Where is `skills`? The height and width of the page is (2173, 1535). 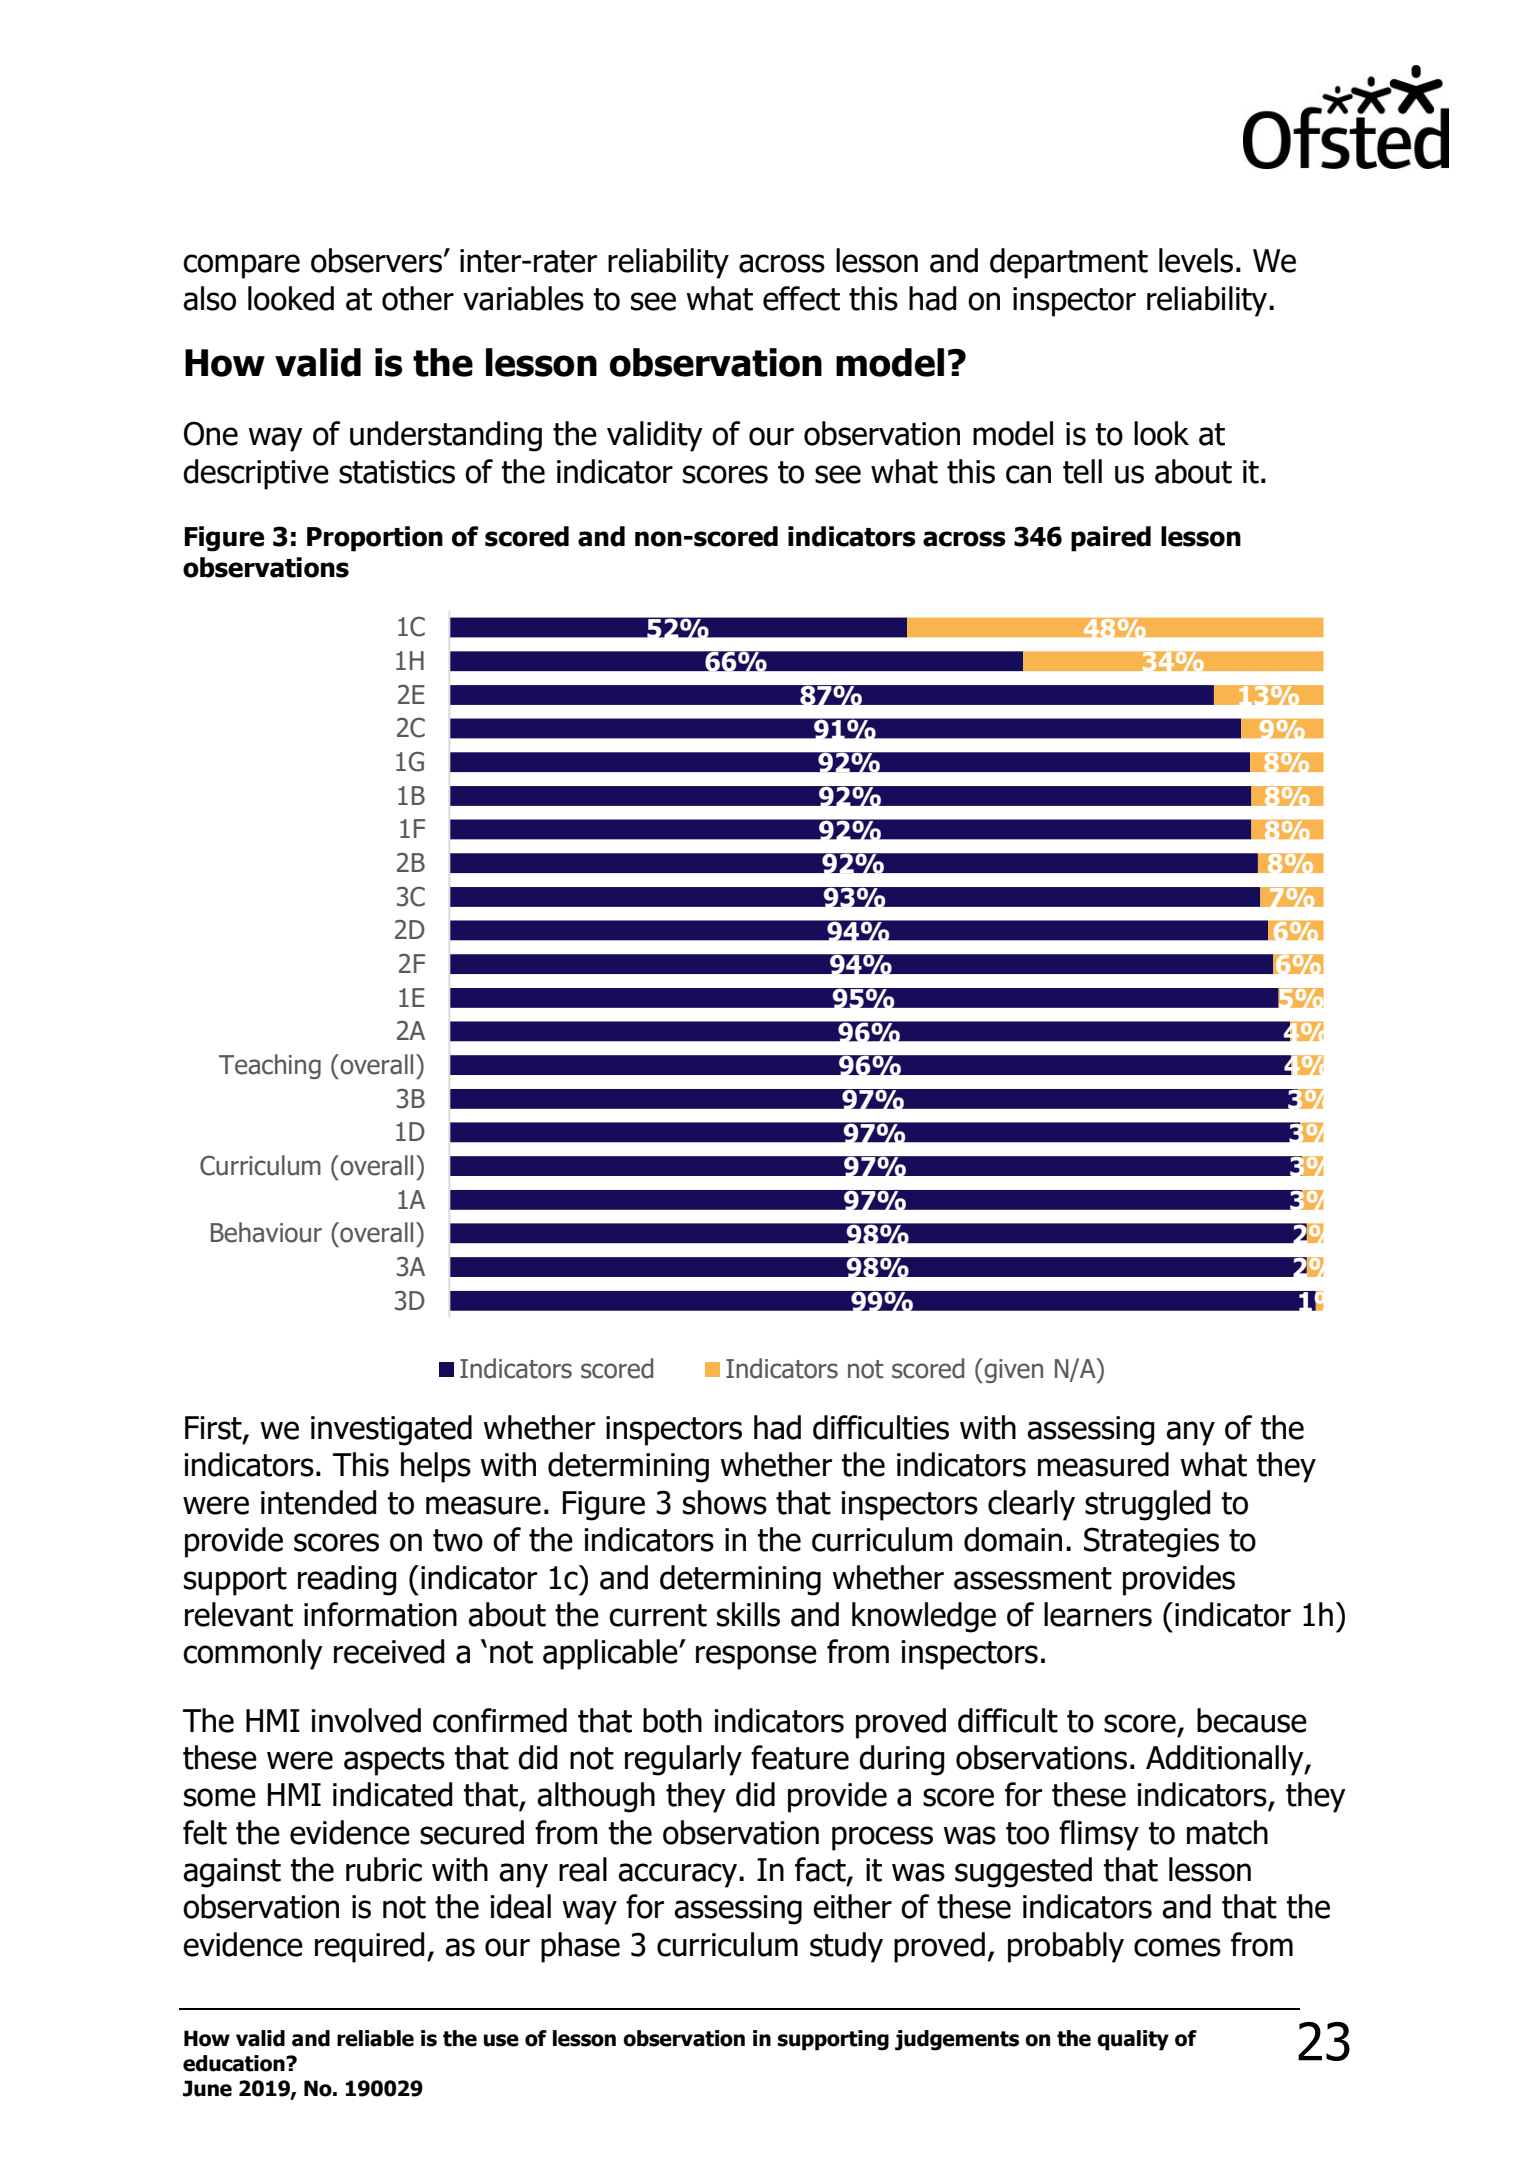
skills is located at coordinates (748, 1614).
